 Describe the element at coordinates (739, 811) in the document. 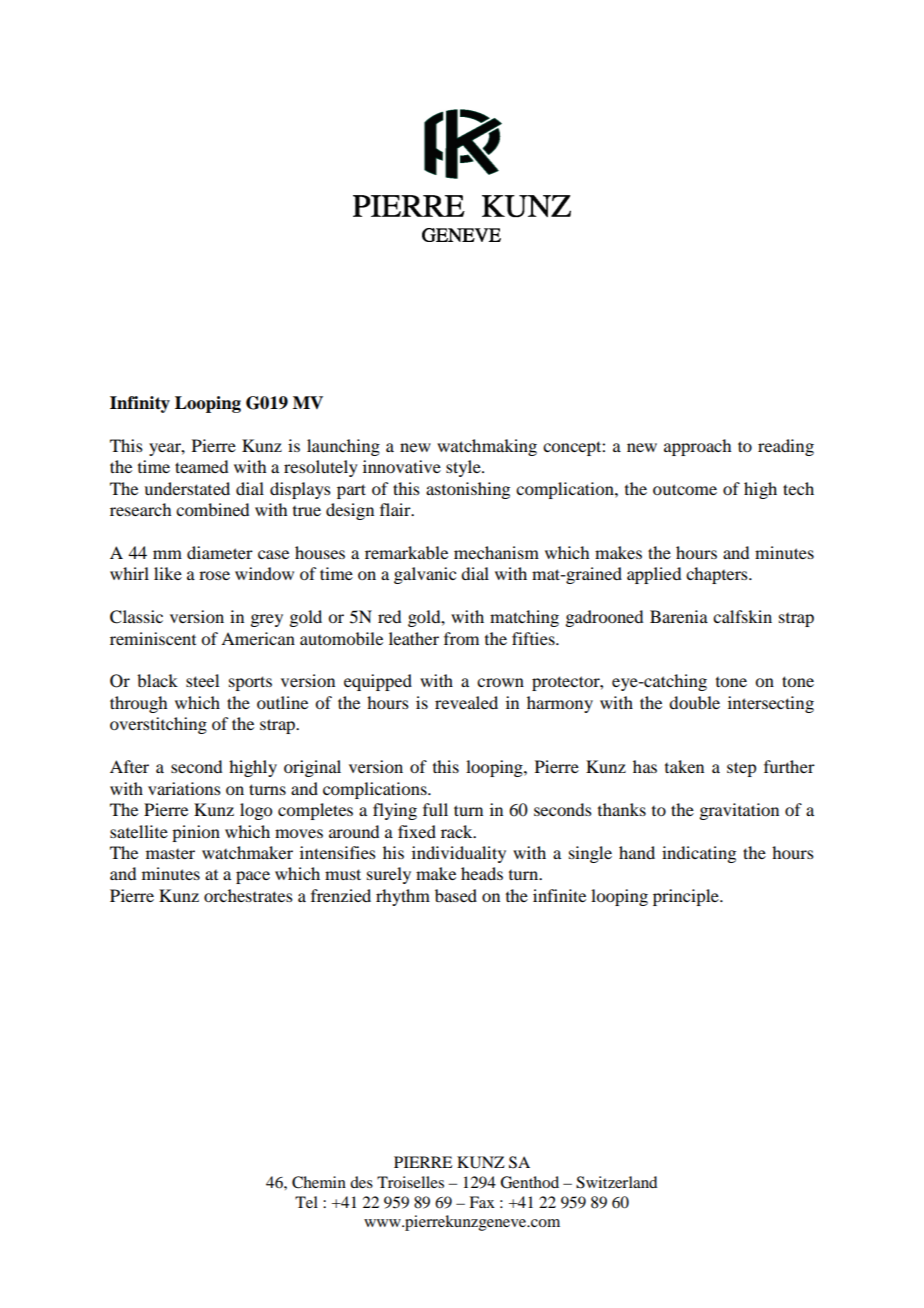

I see `gravitation` at that location.
